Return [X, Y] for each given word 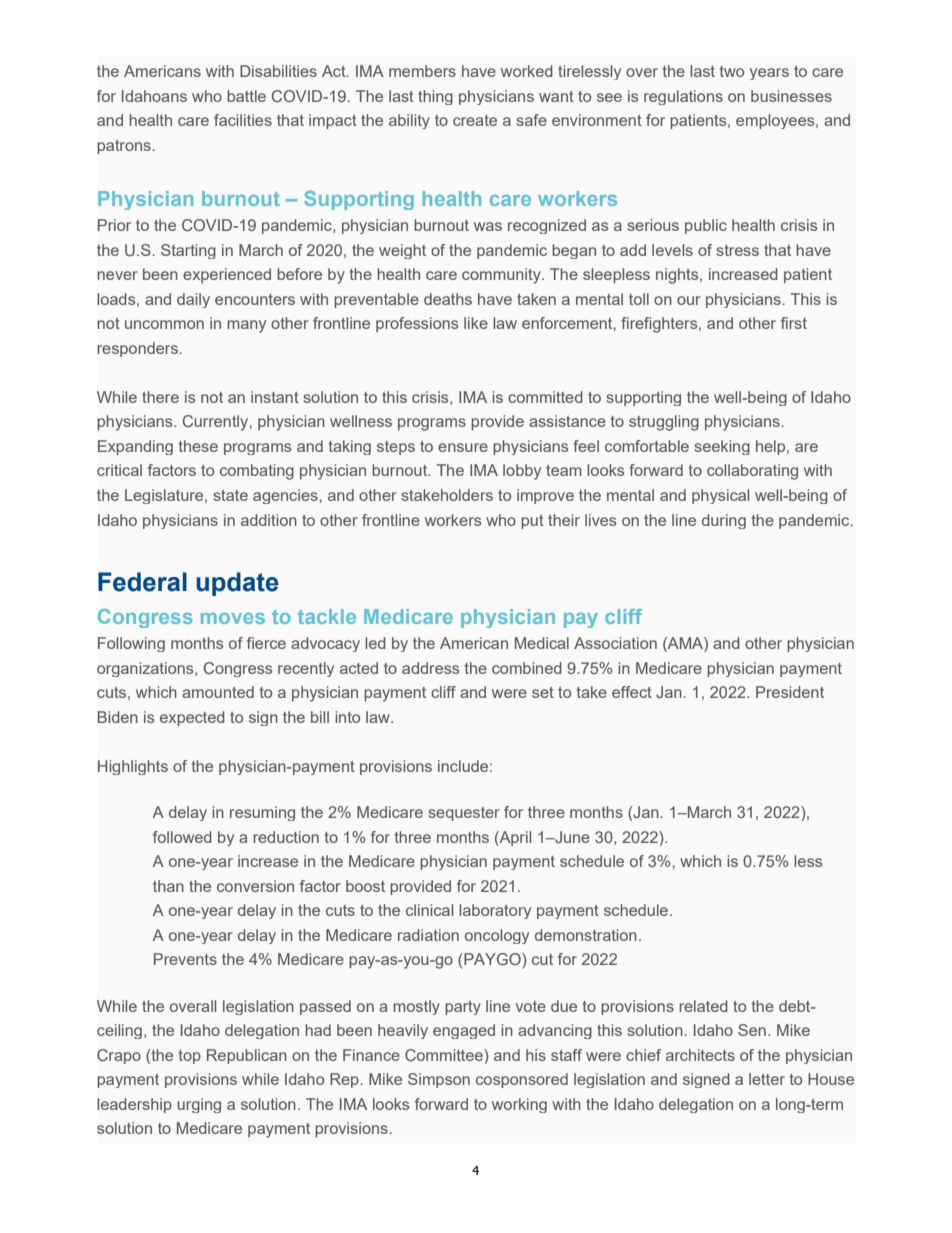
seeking [722, 447]
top [189, 1057]
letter [767, 1079]
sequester [464, 814]
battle [246, 96]
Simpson [439, 1080]
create [475, 120]
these [198, 446]
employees [776, 121]
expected [192, 718]
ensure [463, 447]
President [790, 692]
